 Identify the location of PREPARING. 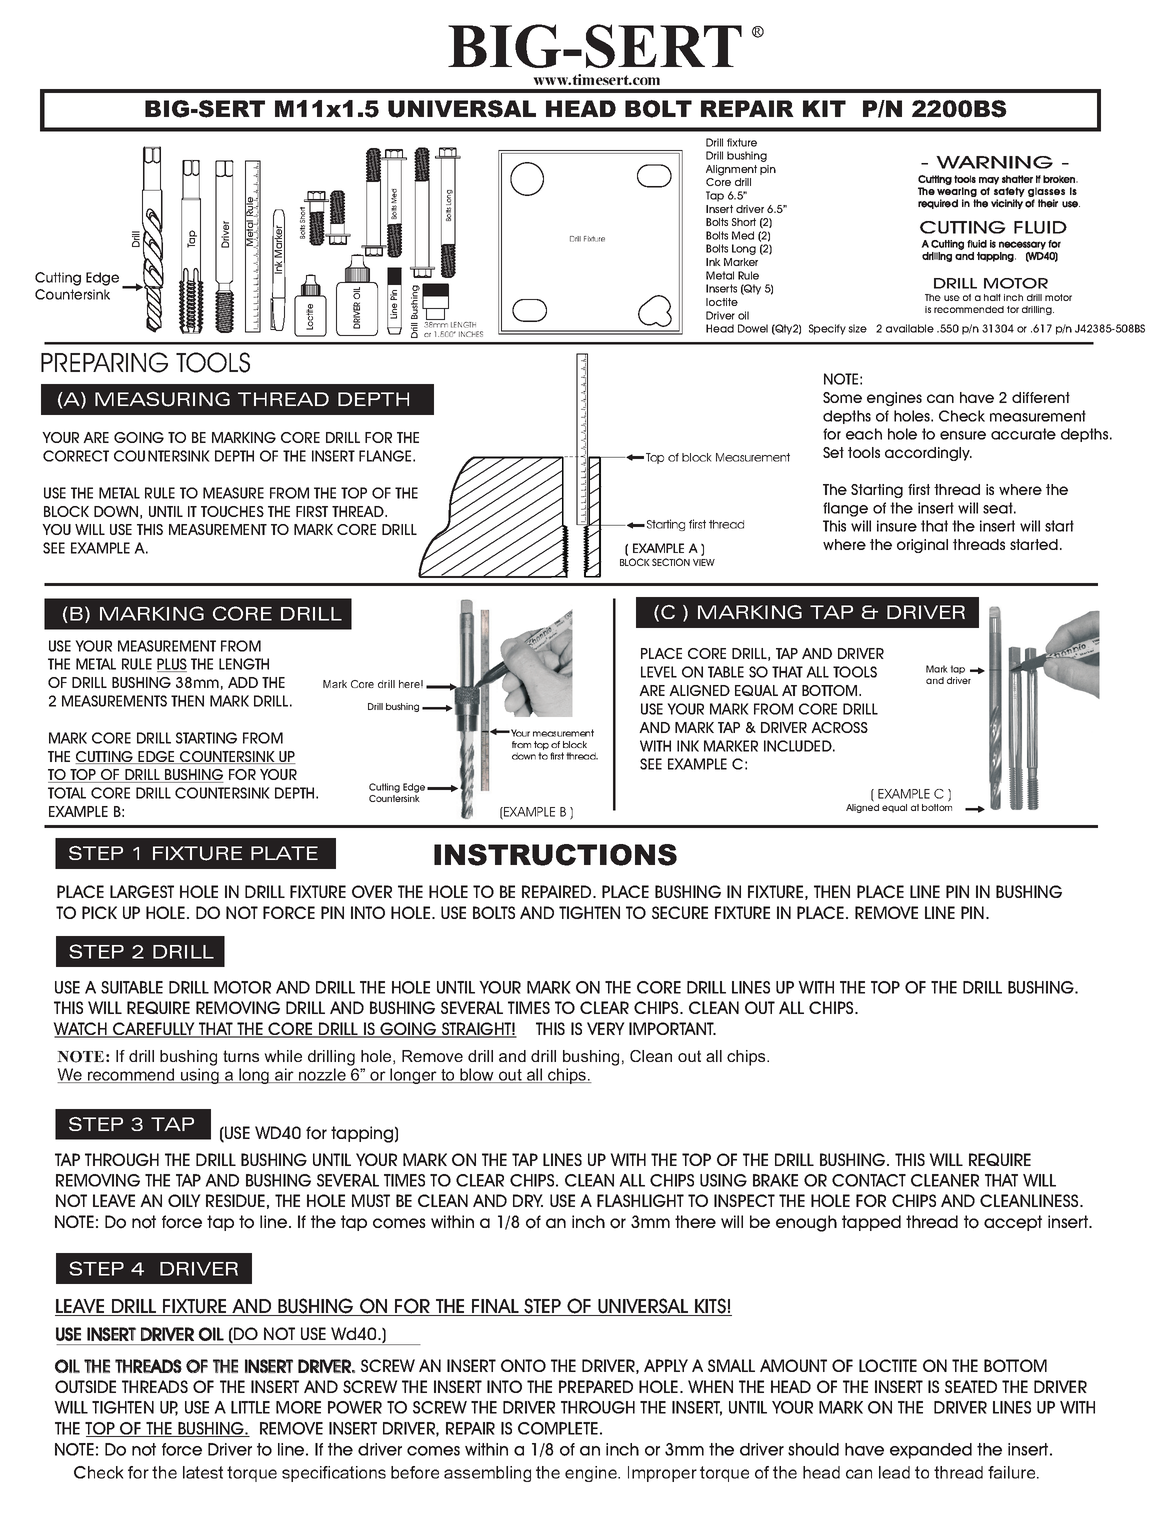
(104, 362).
